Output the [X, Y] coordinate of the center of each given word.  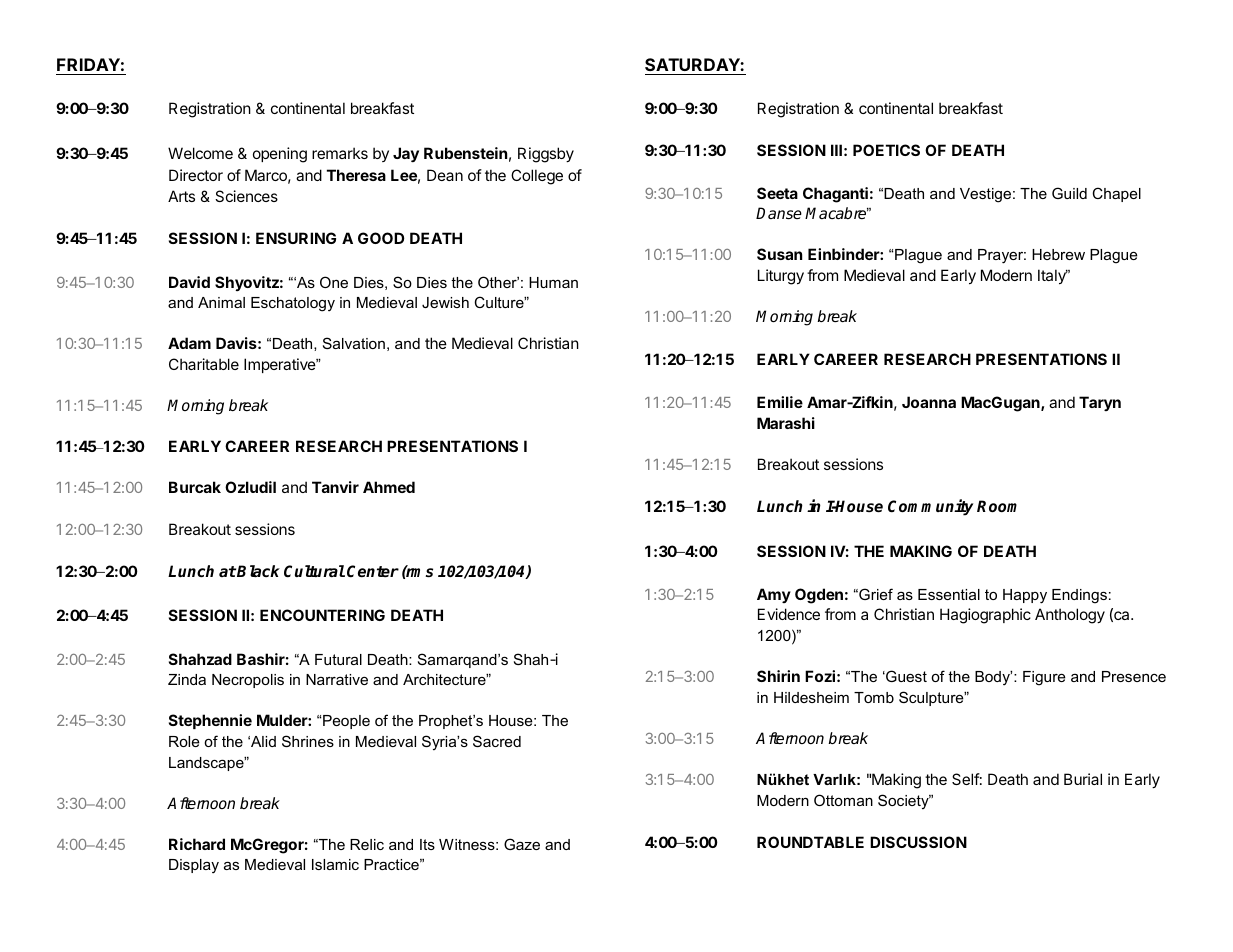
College [537, 177]
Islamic [335, 864]
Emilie [780, 402]
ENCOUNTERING [322, 615]
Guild [1069, 193]
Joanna [929, 402]
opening [280, 155]
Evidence [789, 614]
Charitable [204, 364]
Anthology [1070, 616]
